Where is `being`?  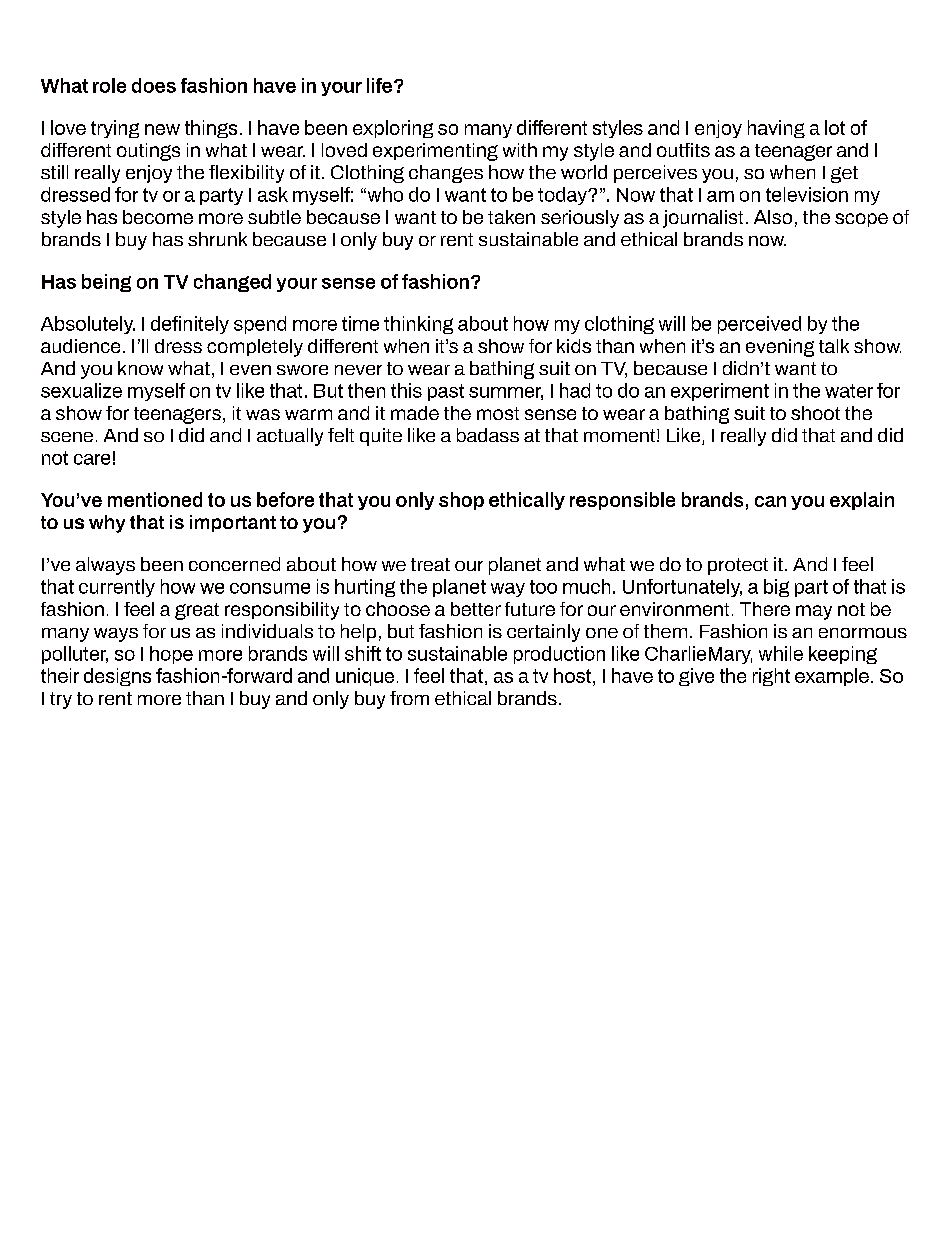 being is located at coordinates (106, 283).
